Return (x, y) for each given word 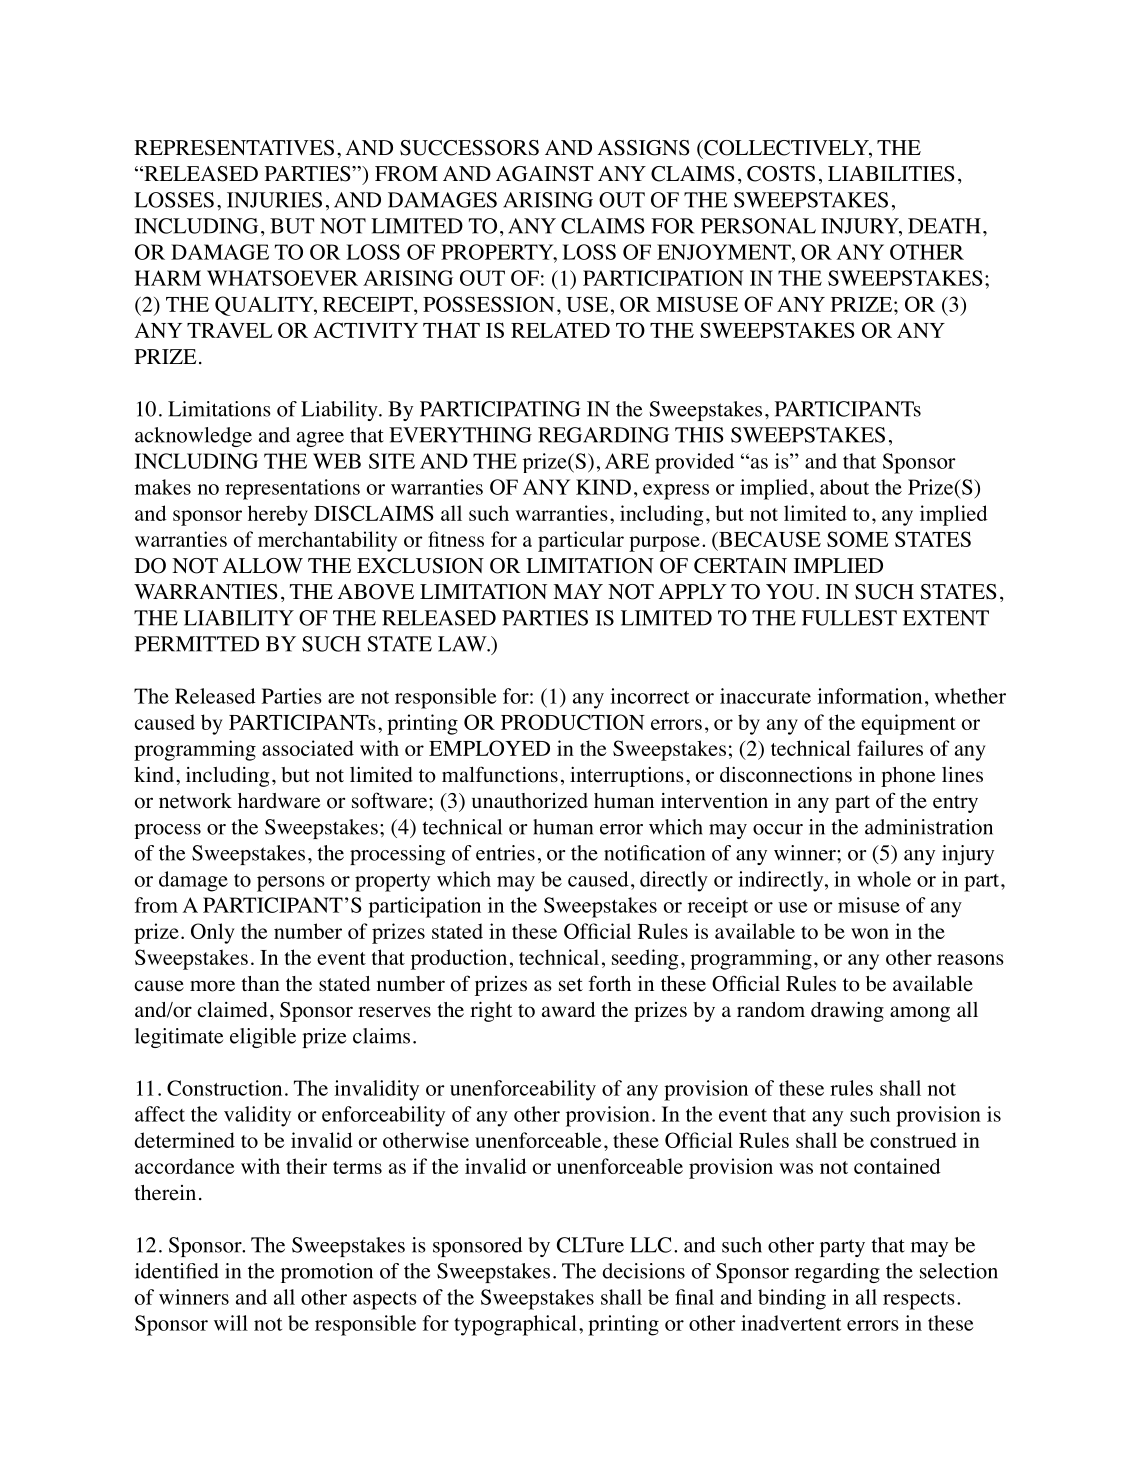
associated (308, 748)
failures (890, 748)
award (568, 1009)
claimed (232, 1009)
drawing (847, 1012)
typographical (515, 1325)
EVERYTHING (460, 435)
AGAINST (544, 174)
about (844, 487)
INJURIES (274, 200)
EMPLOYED (489, 748)
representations (292, 489)
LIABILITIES (891, 174)
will (231, 1323)
